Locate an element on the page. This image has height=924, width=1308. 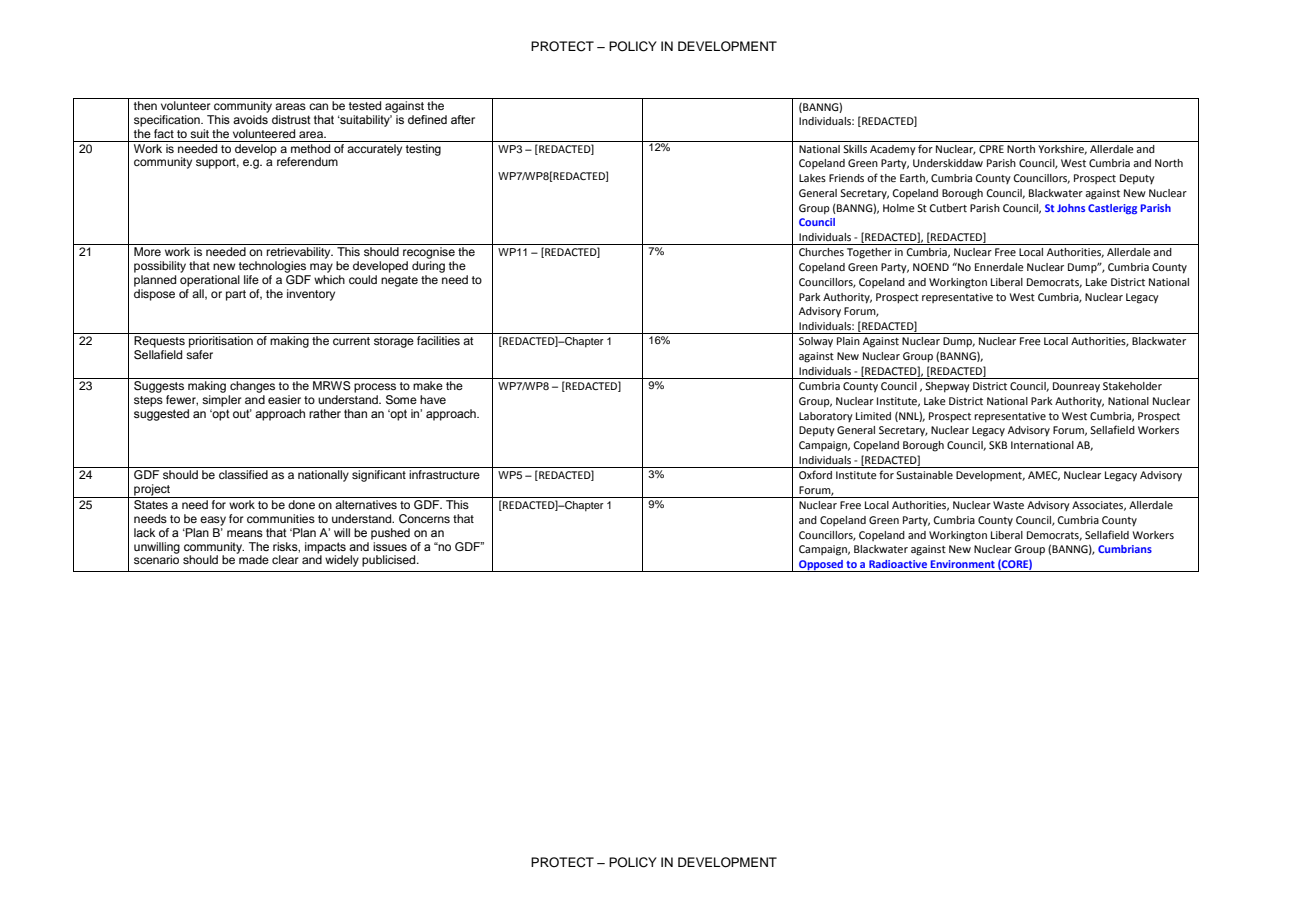
current is located at coordinates (351, 341).
